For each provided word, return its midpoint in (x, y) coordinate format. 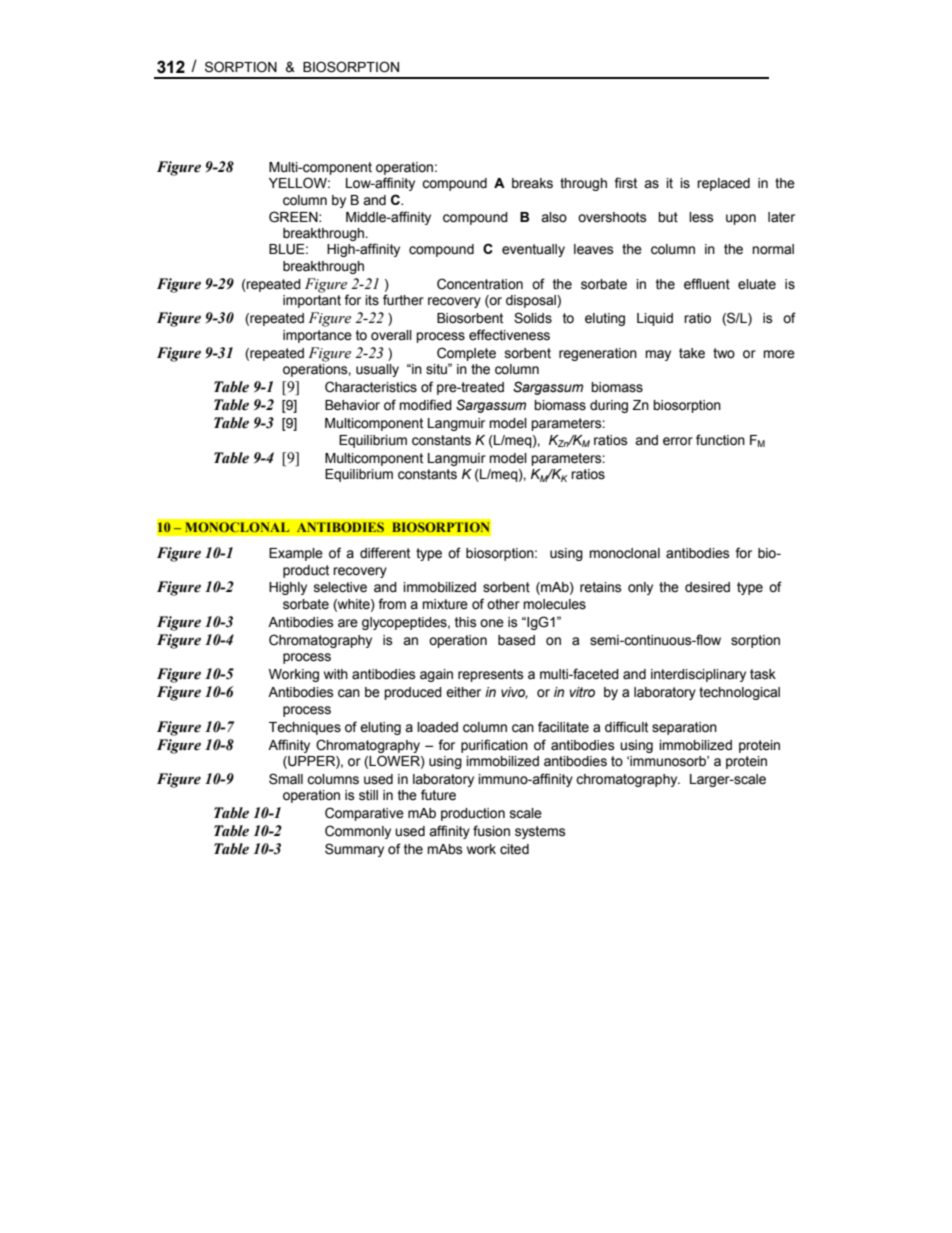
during (609, 406)
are (348, 623)
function (720, 440)
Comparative (364, 814)
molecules (554, 604)
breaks (532, 183)
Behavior (352, 405)
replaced (723, 184)
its (372, 300)
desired (707, 587)
